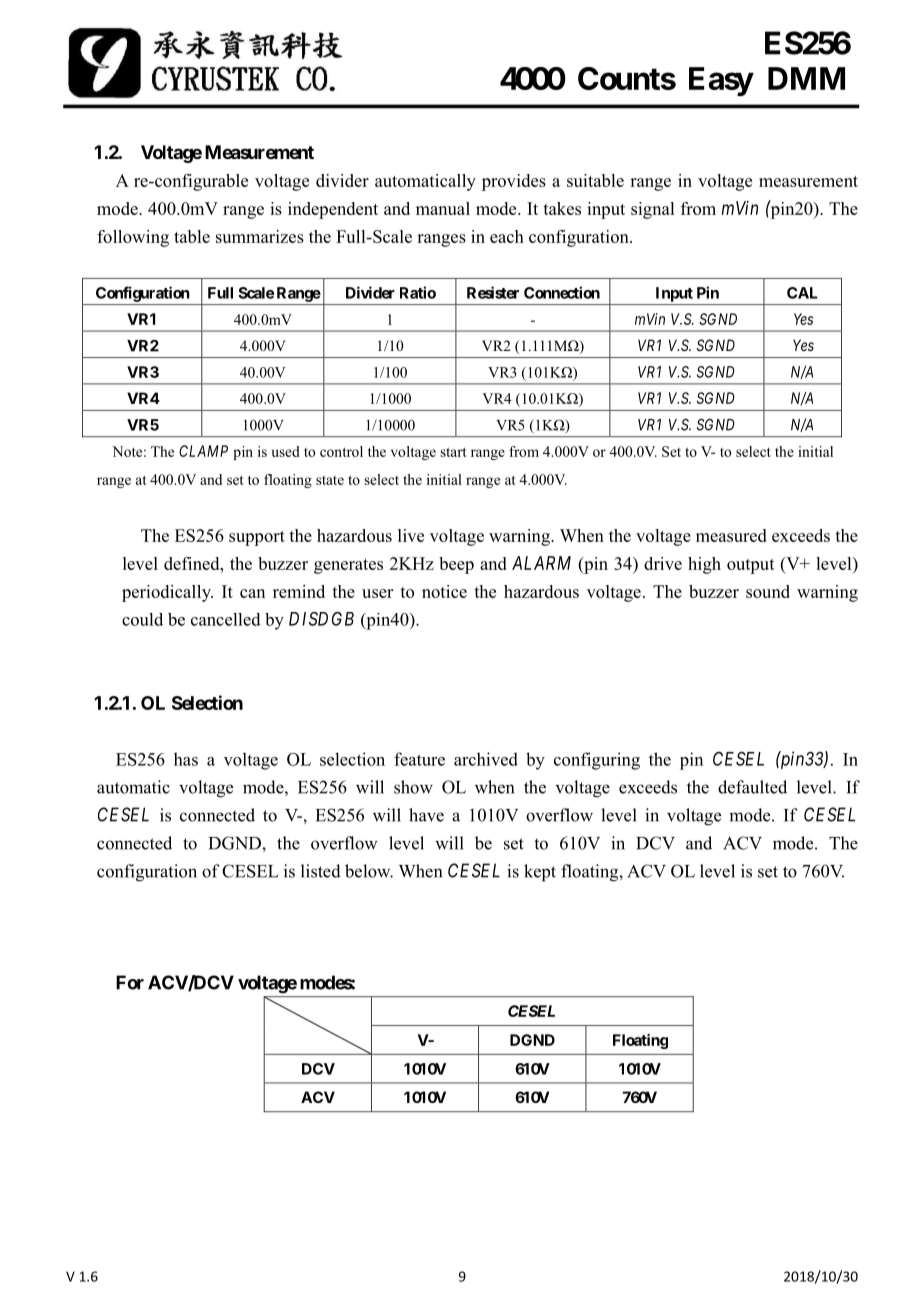 The width and height of the image is (924, 1308). What do you see at coordinates (260, 236) in the image?
I see `summarizes` at bounding box center [260, 236].
